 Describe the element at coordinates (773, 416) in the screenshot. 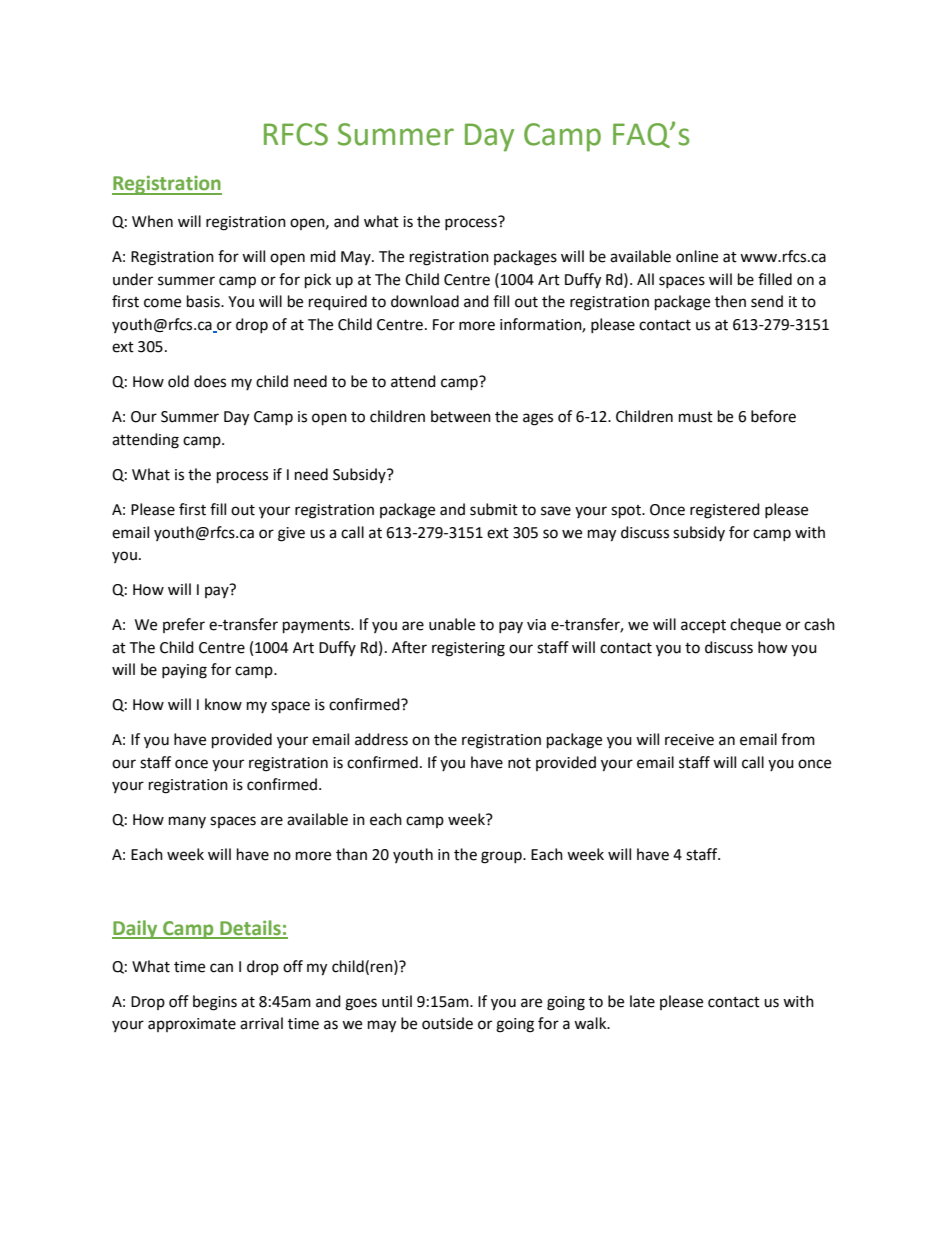

I see `before` at that location.
